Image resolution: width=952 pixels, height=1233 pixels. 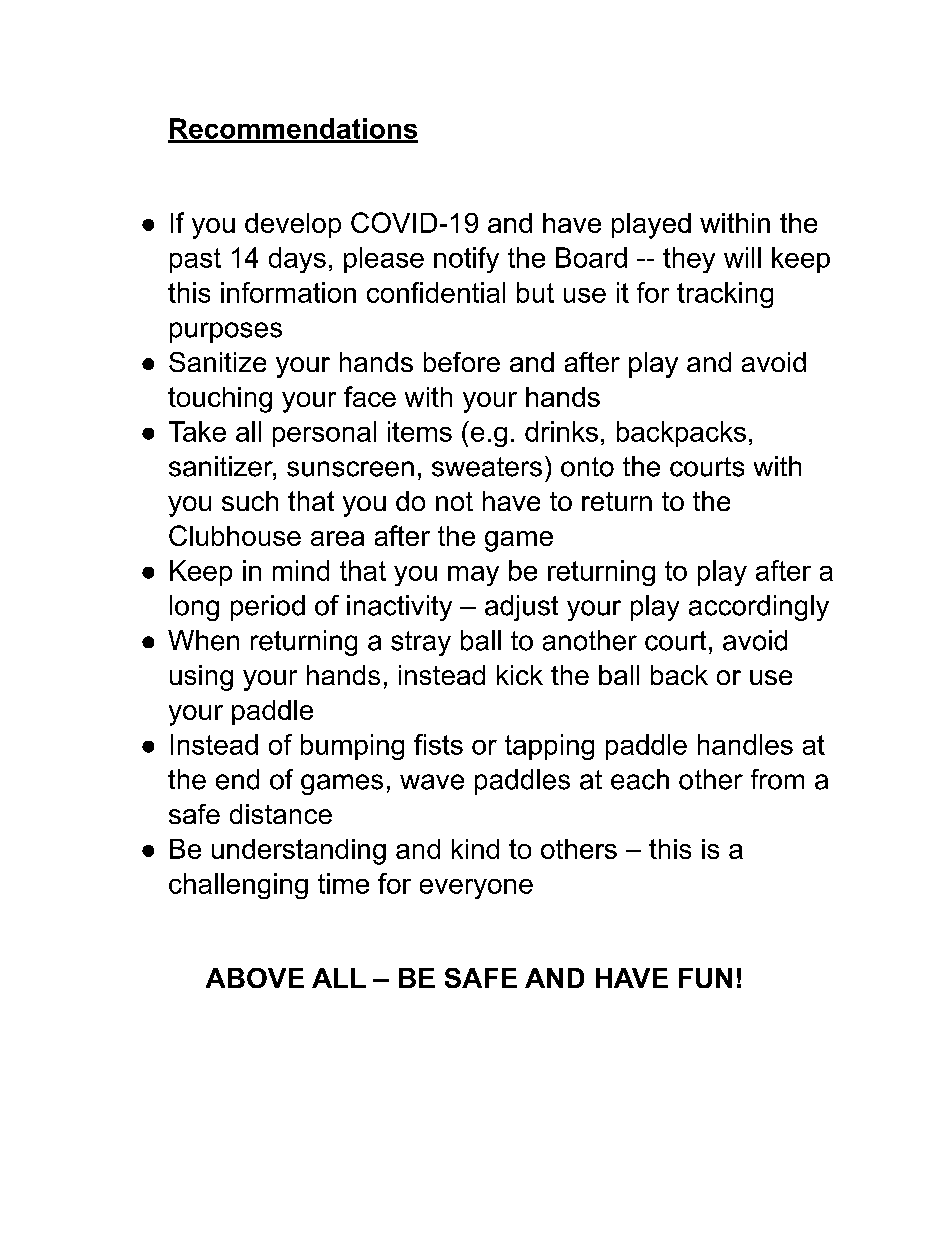 What do you see at coordinates (476, 889) in the screenshot?
I see `everyone` at bounding box center [476, 889].
